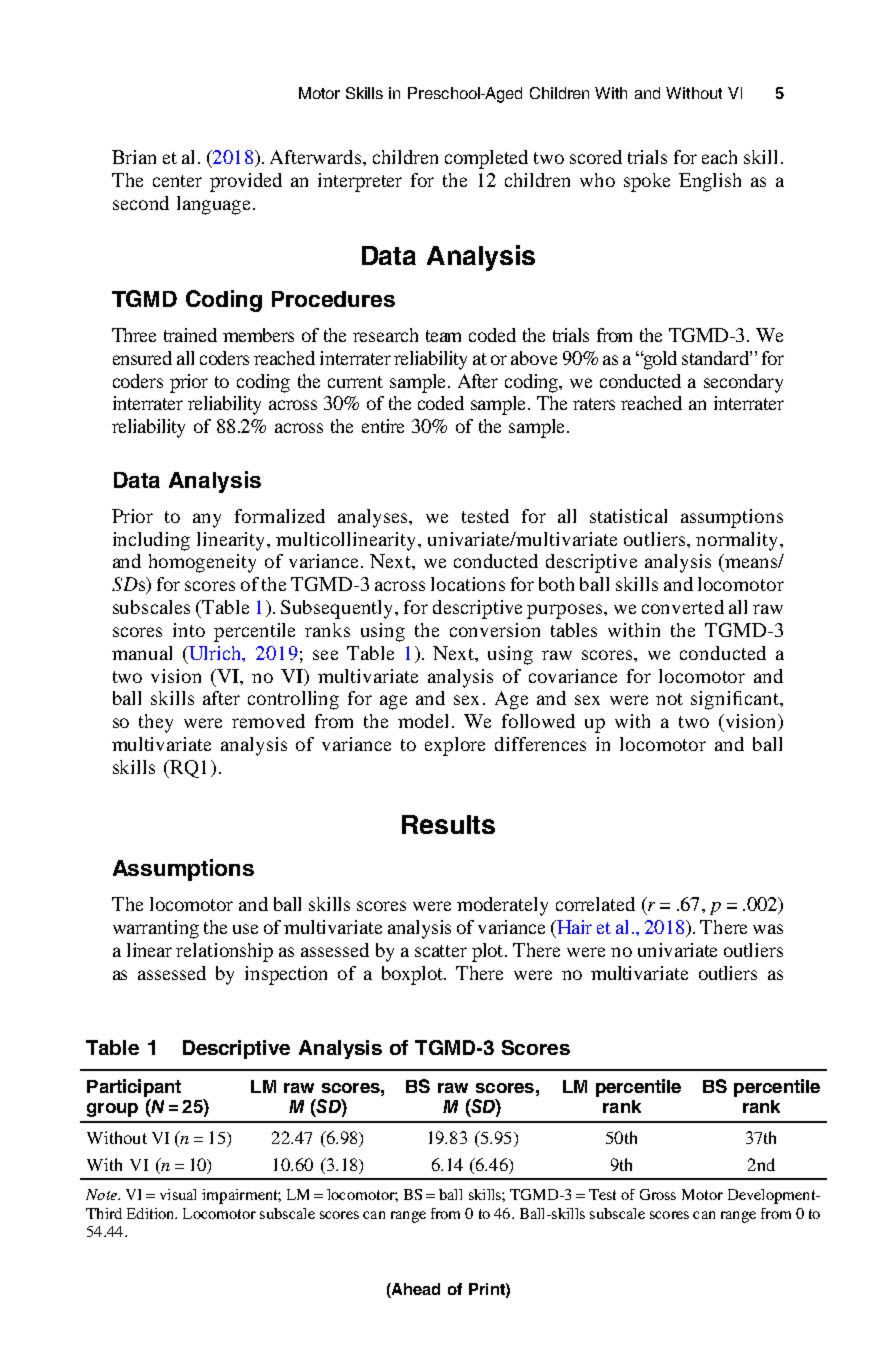 The image size is (896, 1345). Describe the element at coordinates (710, 182) in the screenshot. I see `English` at that location.
